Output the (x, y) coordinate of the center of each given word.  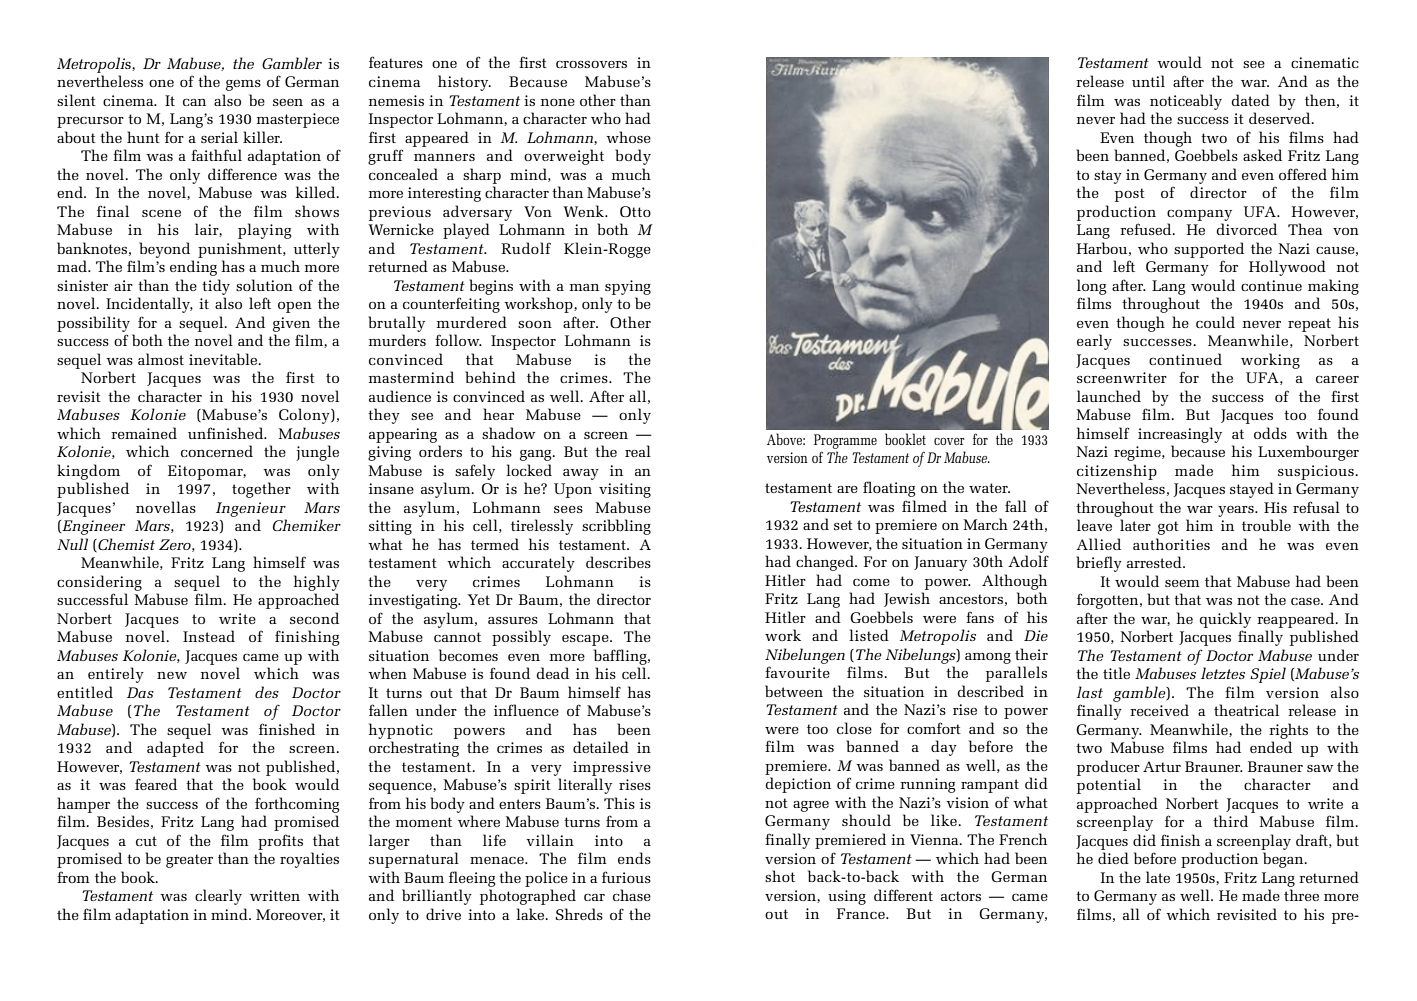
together (261, 490)
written (275, 895)
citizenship (1117, 472)
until (1148, 81)
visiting (625, 490)
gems (243, 85)
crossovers (591, 64)
